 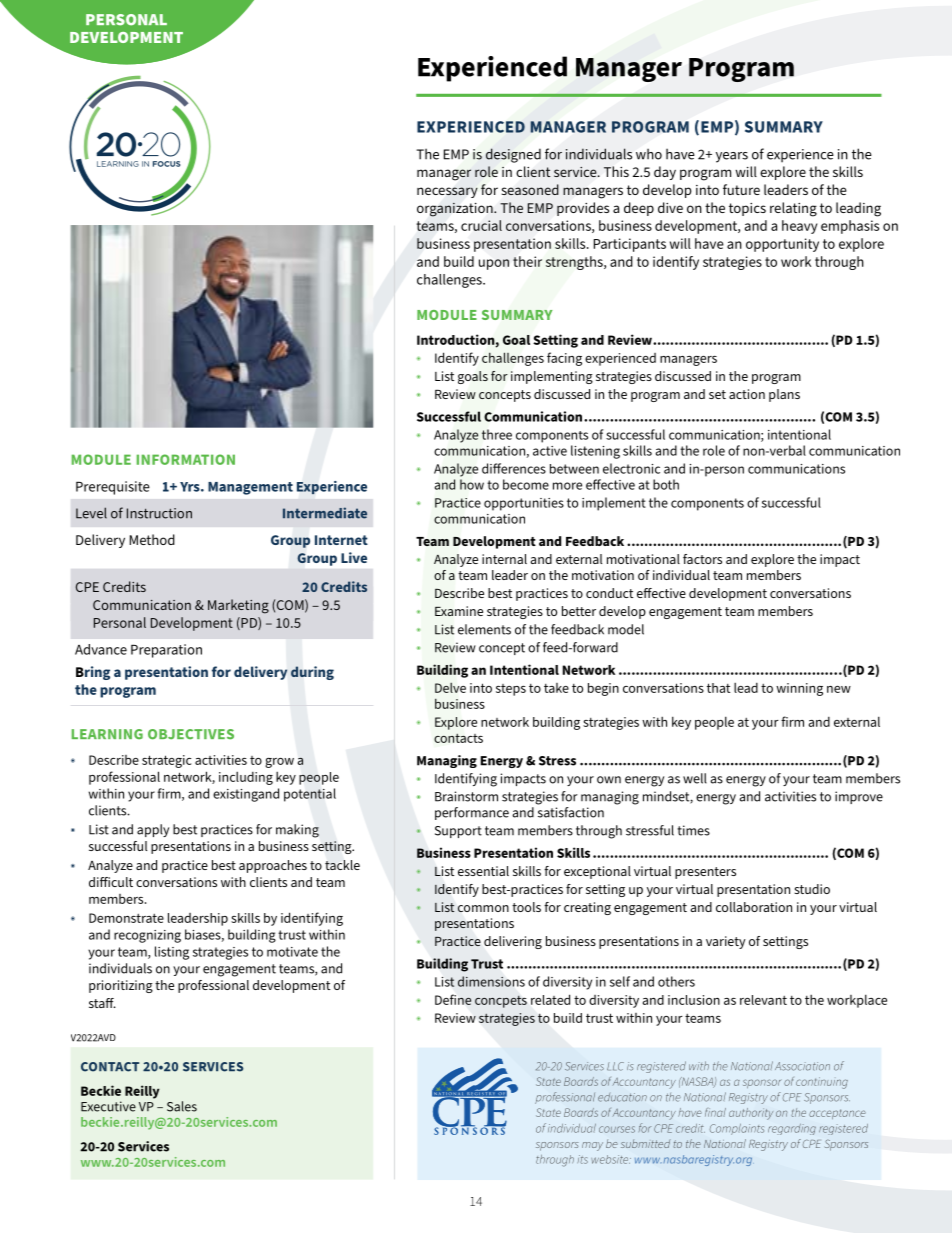 I want to click on plans, so click(x=784, y=395).
